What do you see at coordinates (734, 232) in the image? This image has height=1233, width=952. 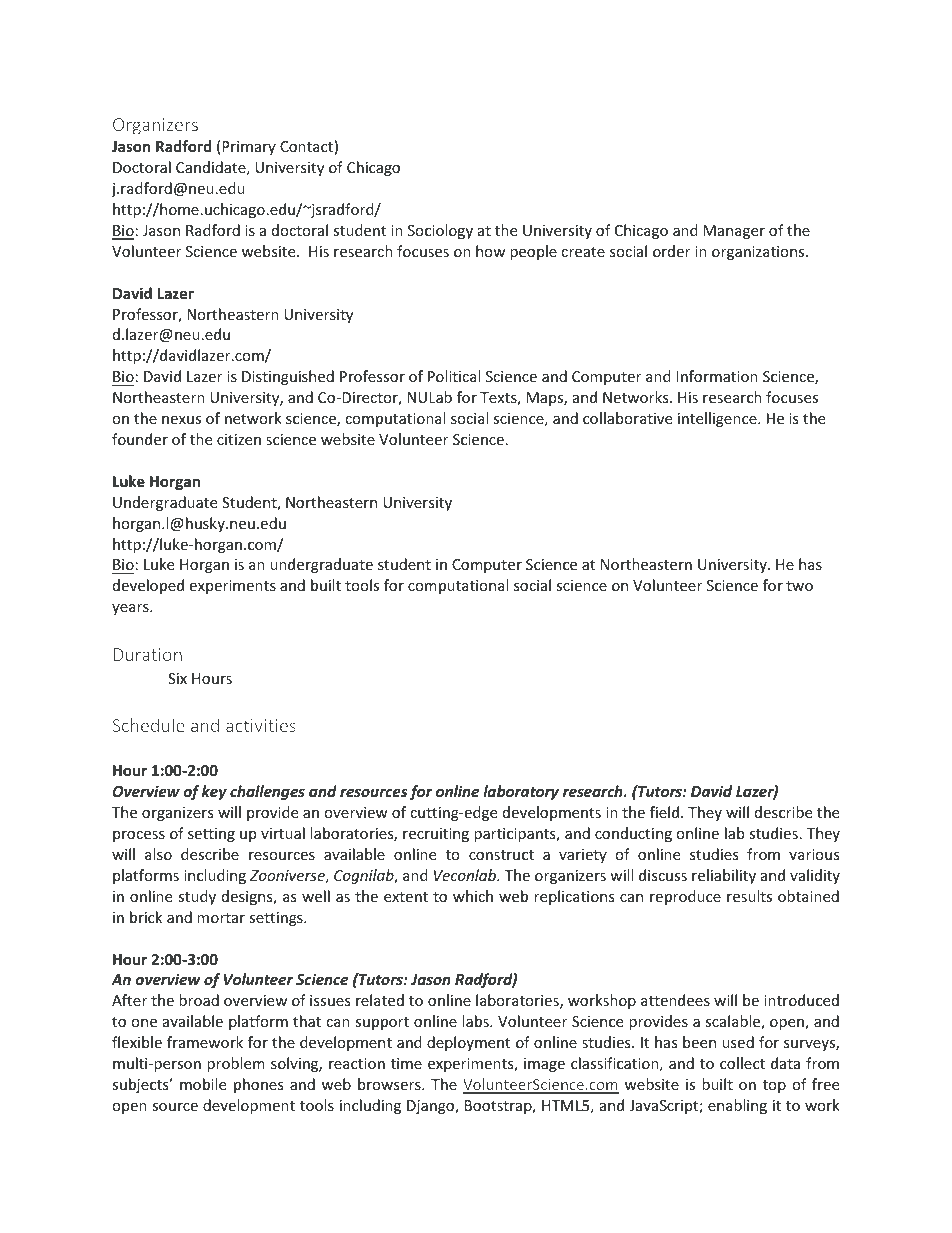 I see `Manager` at bounding box center [734, 232].
